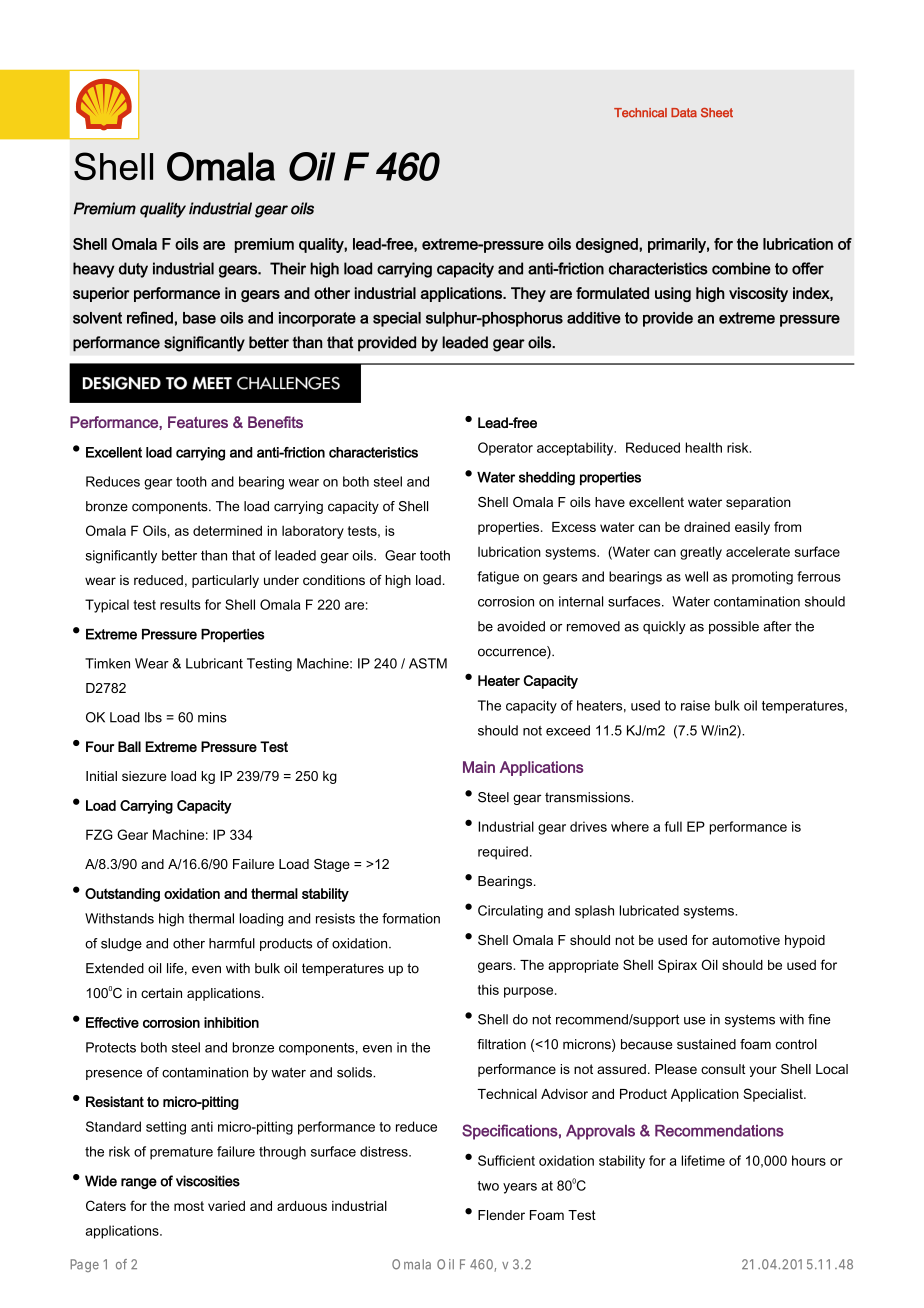 The width and height of the screenshot is (924, 1308). What do you see at coordinates (717, 113) in the screenshot?
I see `Sheet` at bounding box center [717, 113].
